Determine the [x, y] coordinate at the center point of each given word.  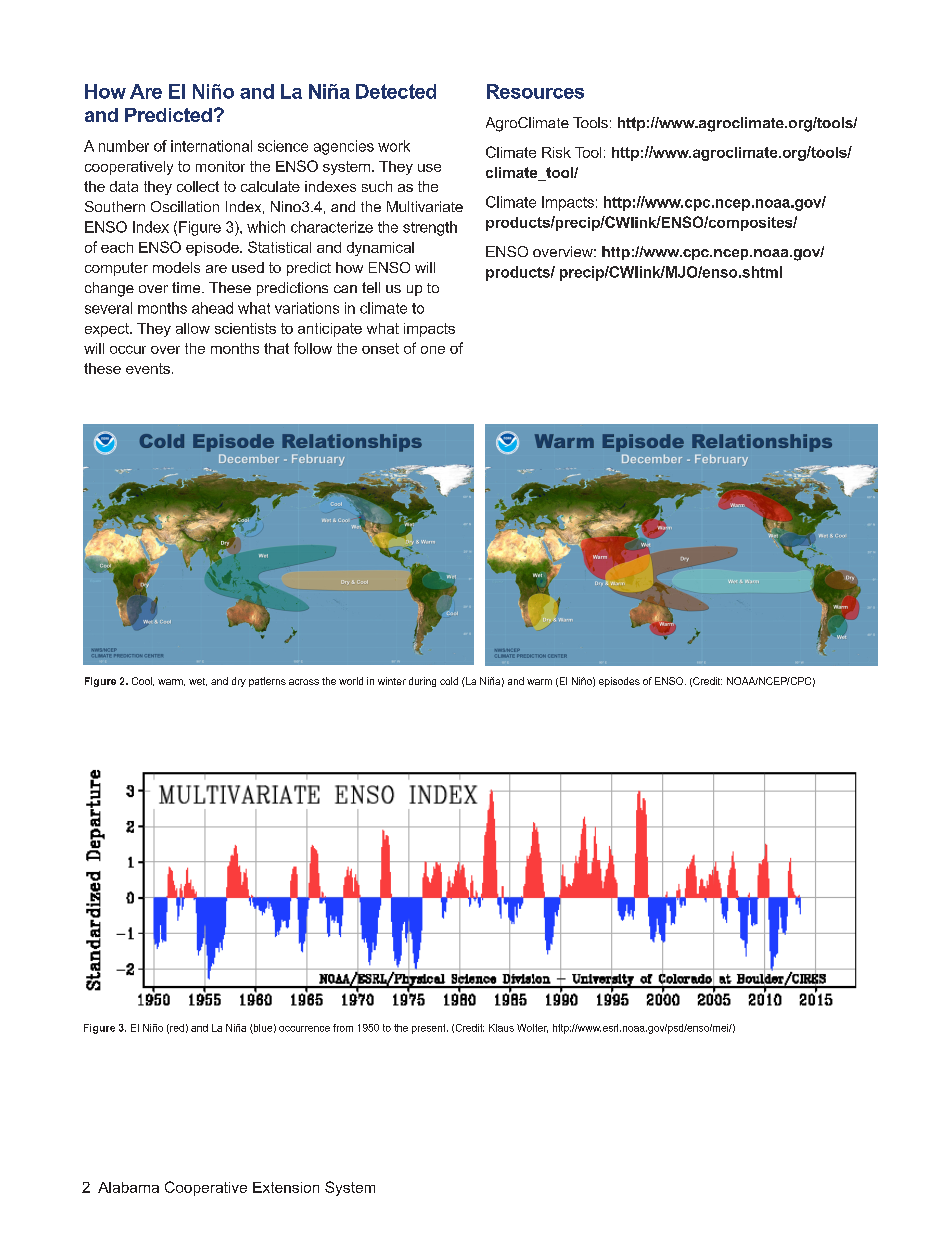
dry [239, 682]
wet [198, 682]
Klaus [501, 1028]
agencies [344, 147]
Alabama [128, 1187]
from [343, 1028]
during [422, 682]
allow [193, 328]
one [433, 350]
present [430, 1029]
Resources [535, 91]
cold [449, 681]
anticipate [330, 330]
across [304, 682]
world [351, 681]
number [124, 146]
